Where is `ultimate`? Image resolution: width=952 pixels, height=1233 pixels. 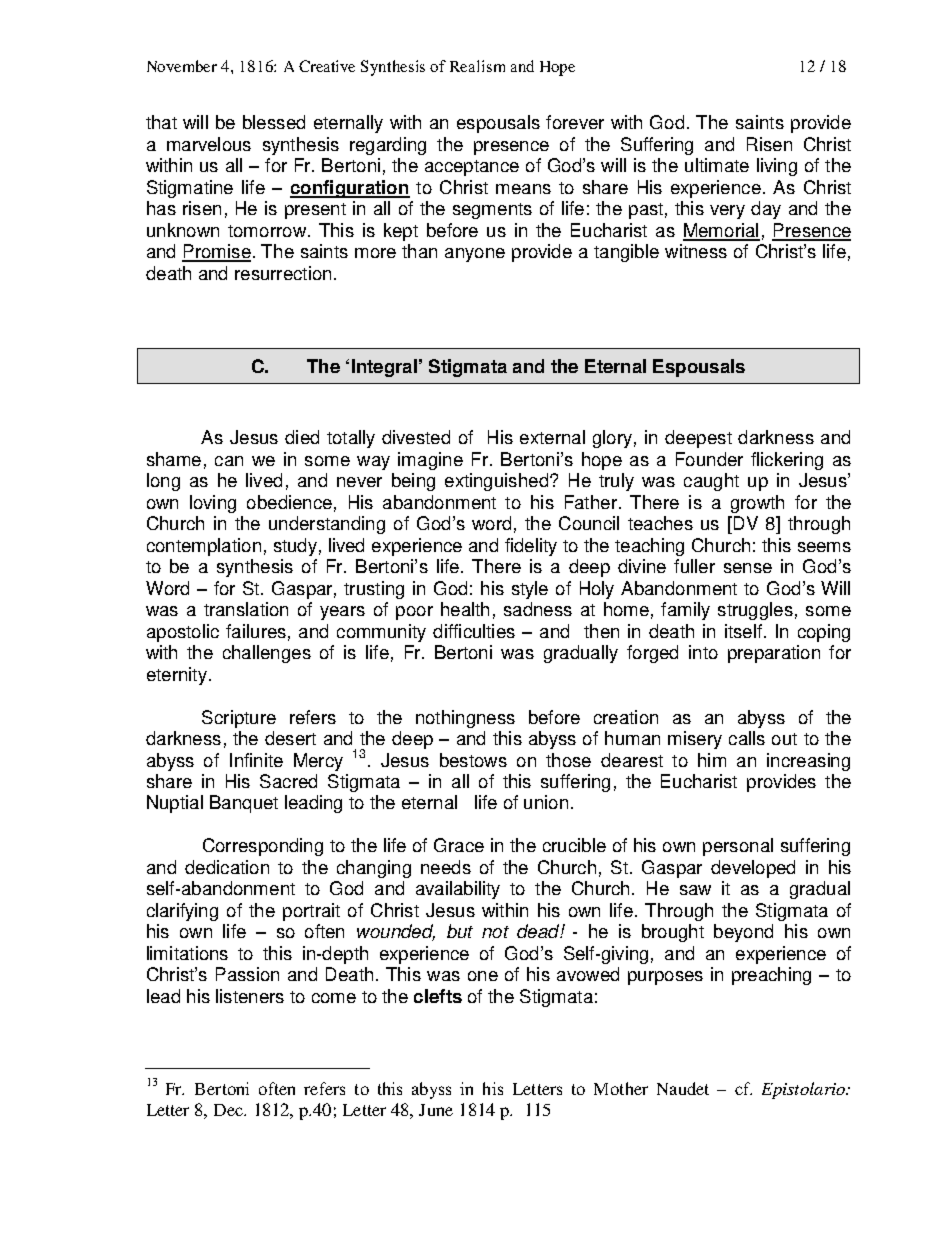 ultimate is located at coordinates (717, 165).
